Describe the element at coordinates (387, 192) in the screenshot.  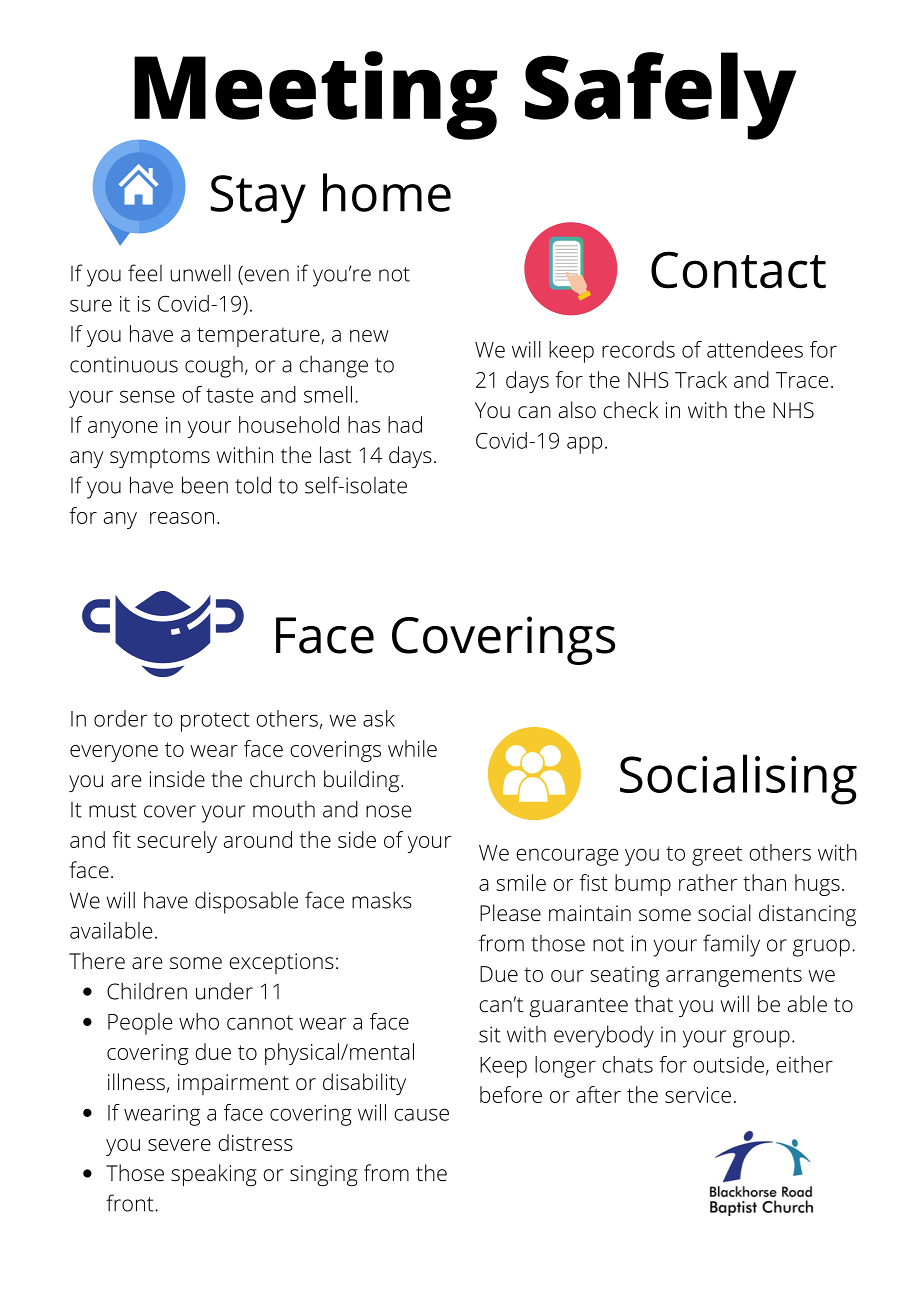
I see `home` at that location.
